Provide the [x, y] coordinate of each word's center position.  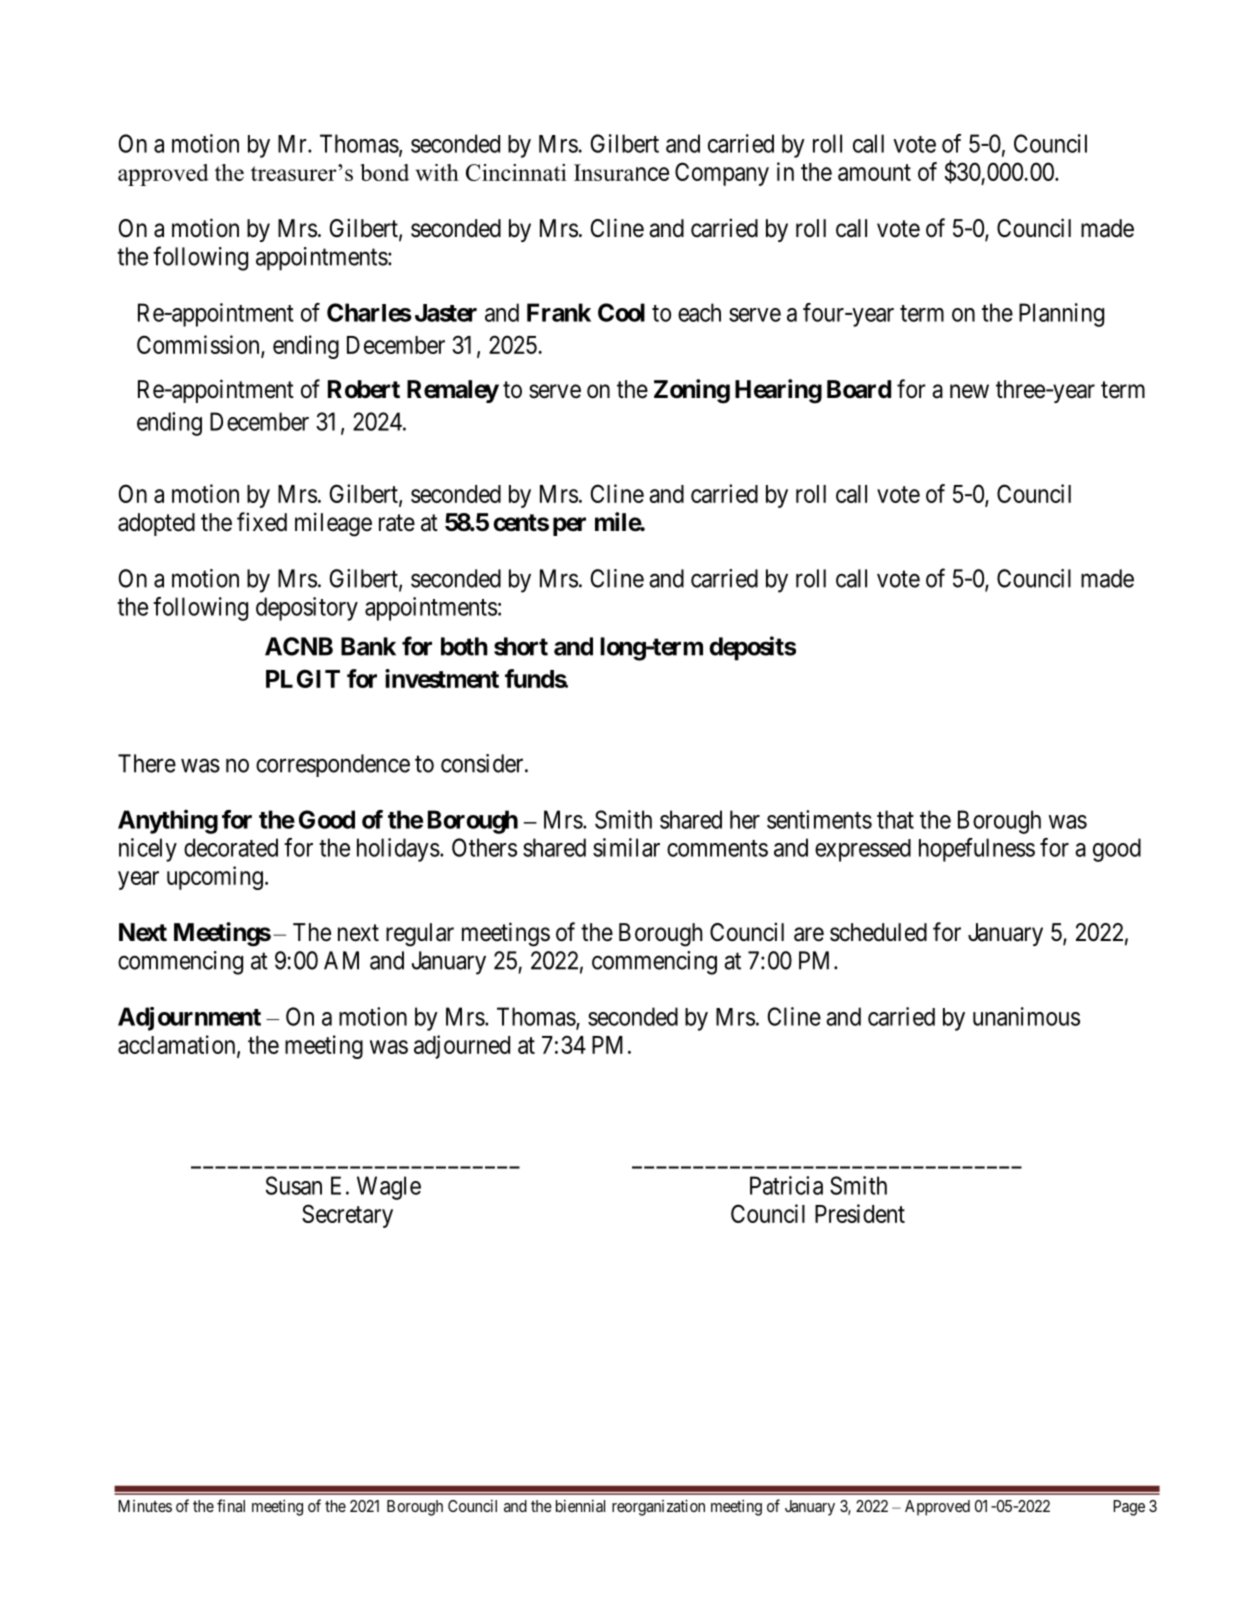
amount [874, 172]
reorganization [658, 1507]
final [231, 1505]
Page [1129, 1508]
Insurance [621, 172]
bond [384, 172]
